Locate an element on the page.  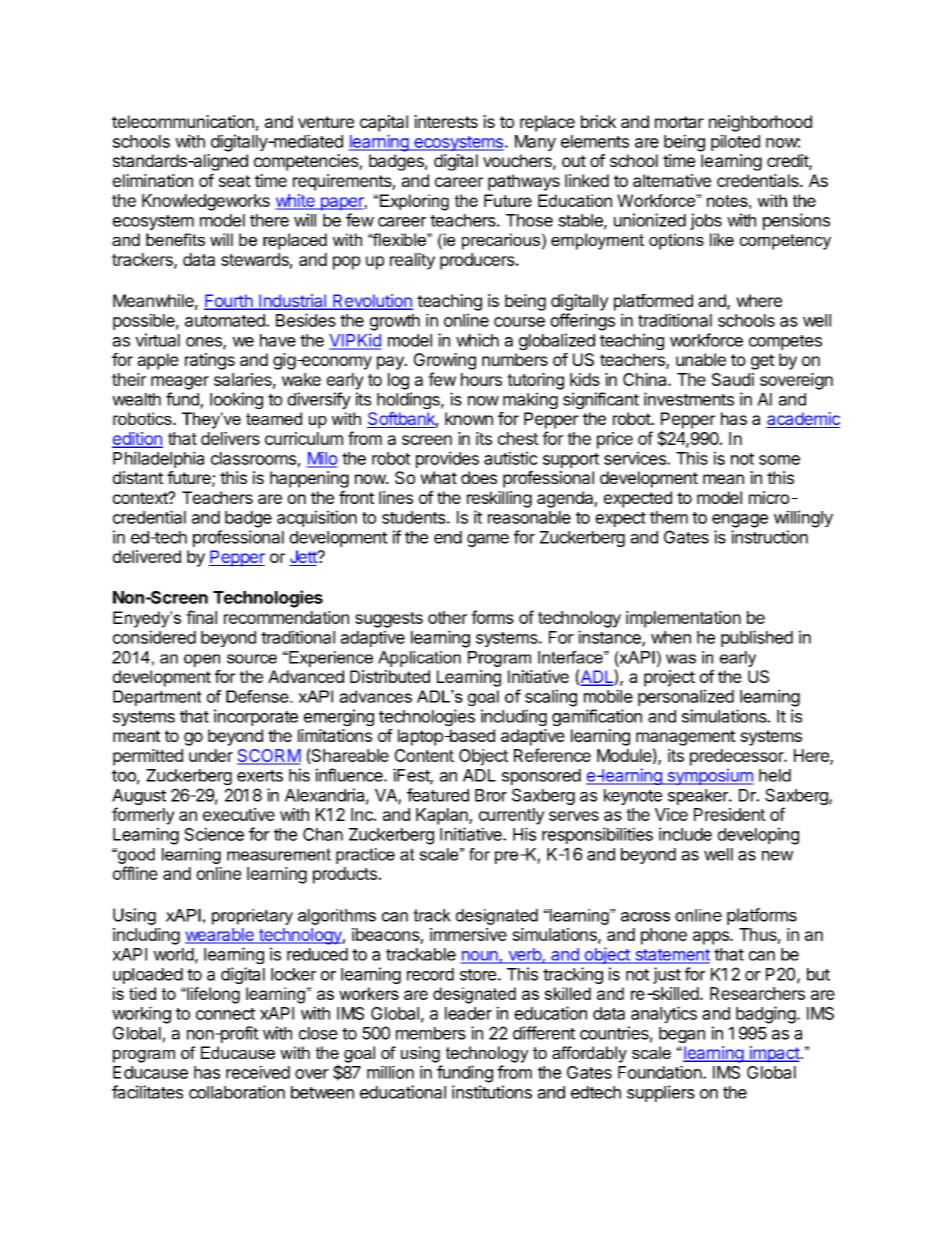
President is located at coordinates (730, 814).
